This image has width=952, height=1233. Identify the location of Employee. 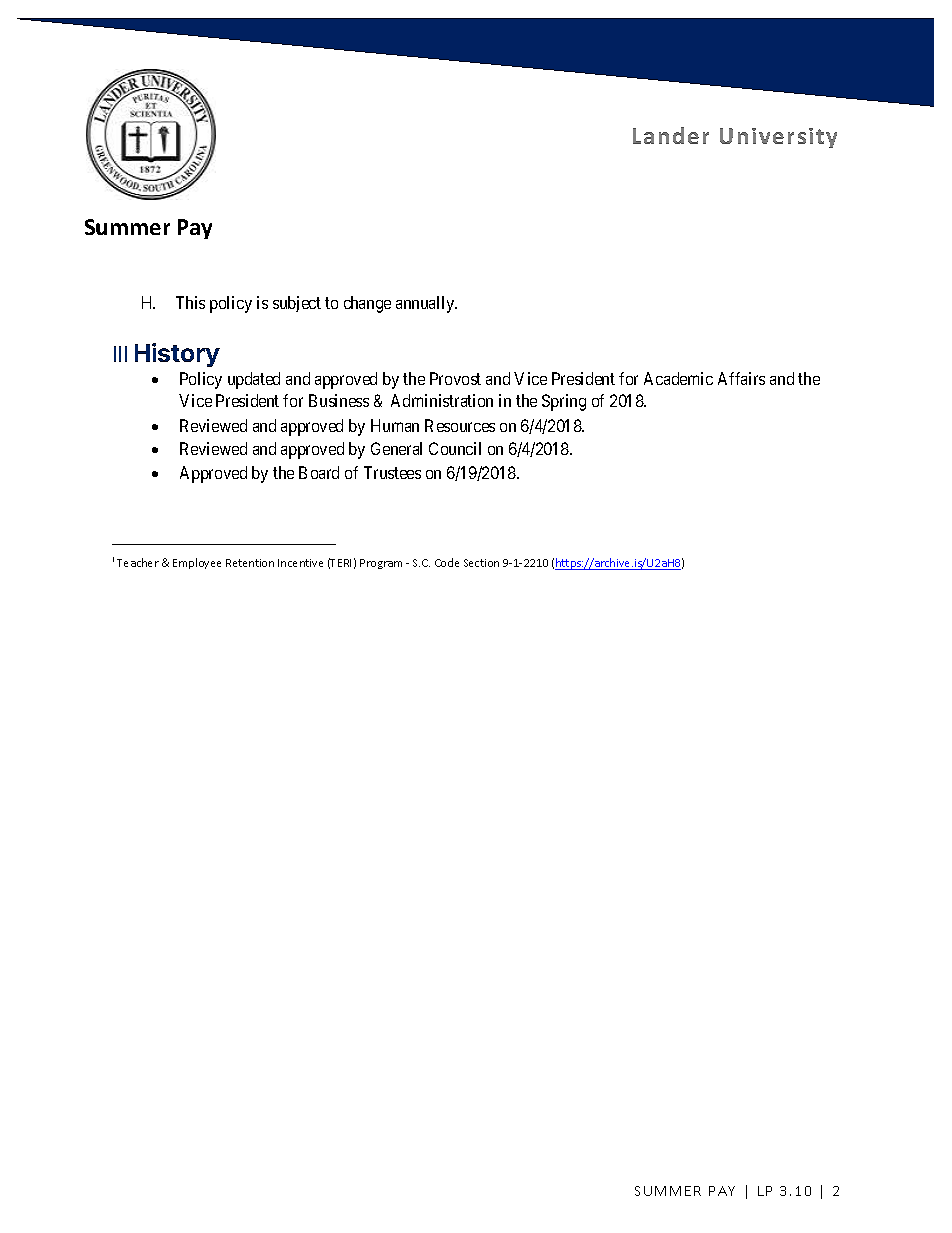
(197, 563).
